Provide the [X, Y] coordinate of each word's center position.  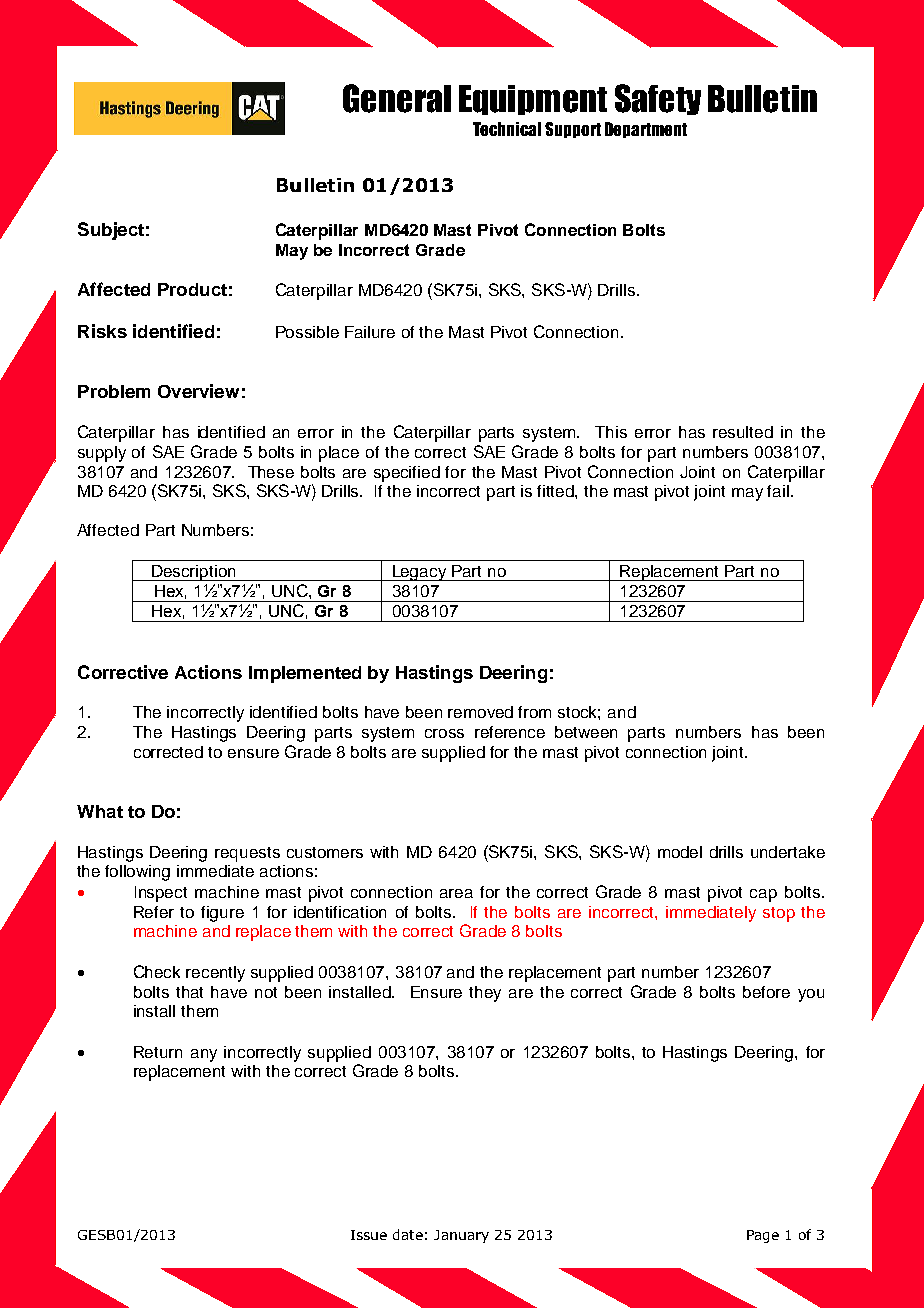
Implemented [305, 674]
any [204, 1055]
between [586, 732]
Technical [507, 129]
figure [222, 914]
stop [779, 914]
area [456, 893]
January [461, 1236]
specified [407, 474]
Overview [198, 391]
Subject [111, 231]
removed [480, 712]
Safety [658, 99]
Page [763, 1236]
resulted [743, 432]
